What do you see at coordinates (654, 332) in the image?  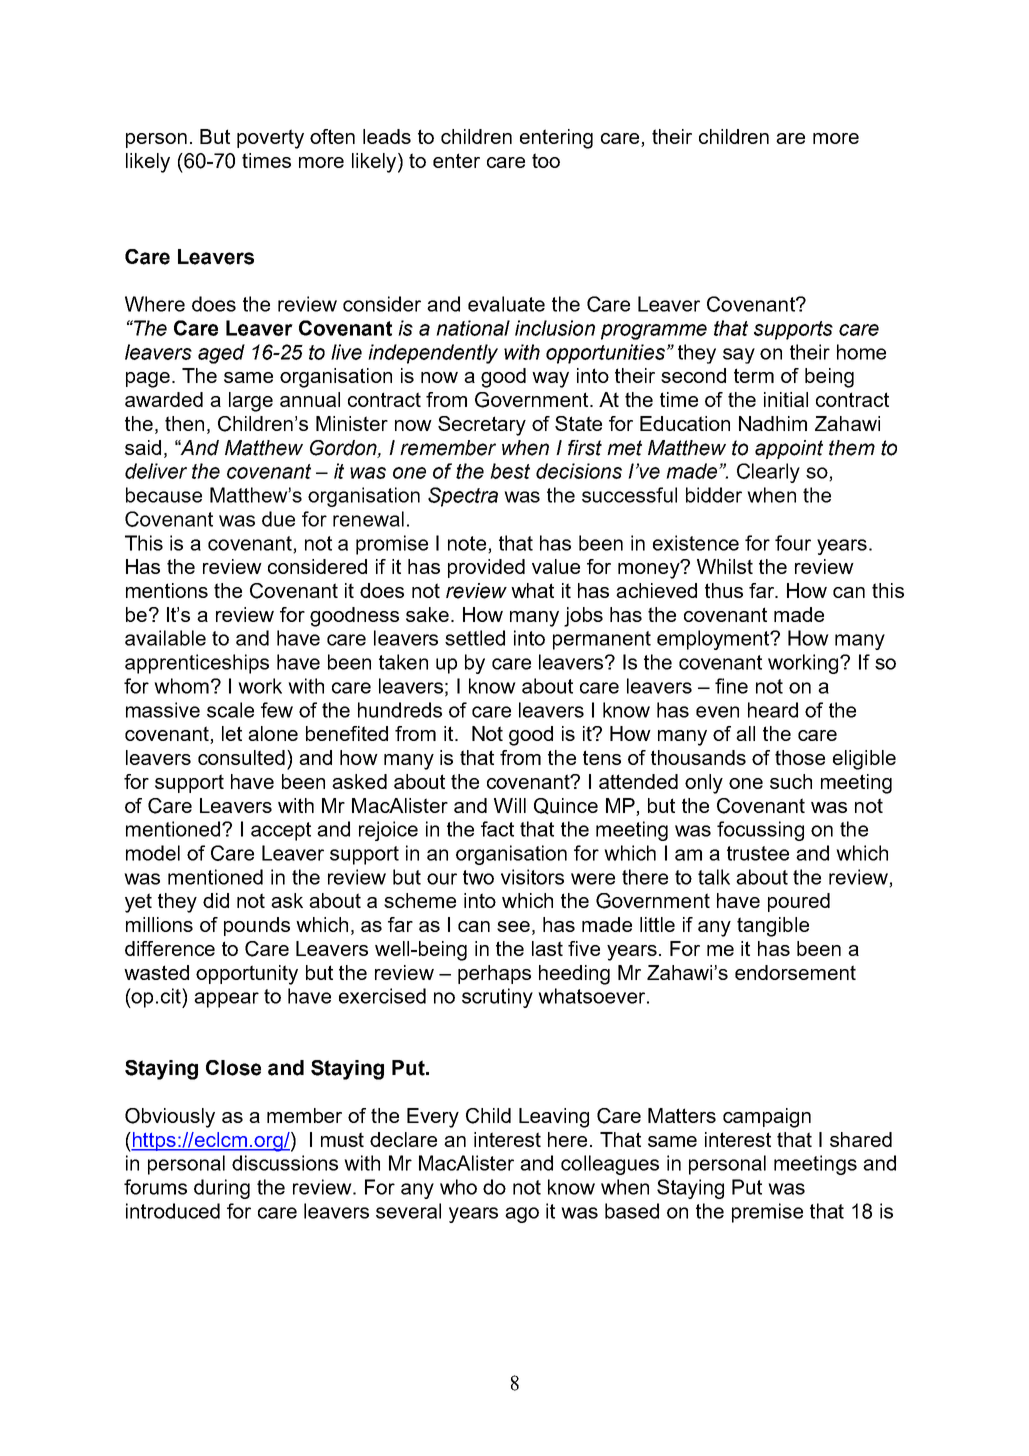 I see `programme` at bounding box center [654, 332].
